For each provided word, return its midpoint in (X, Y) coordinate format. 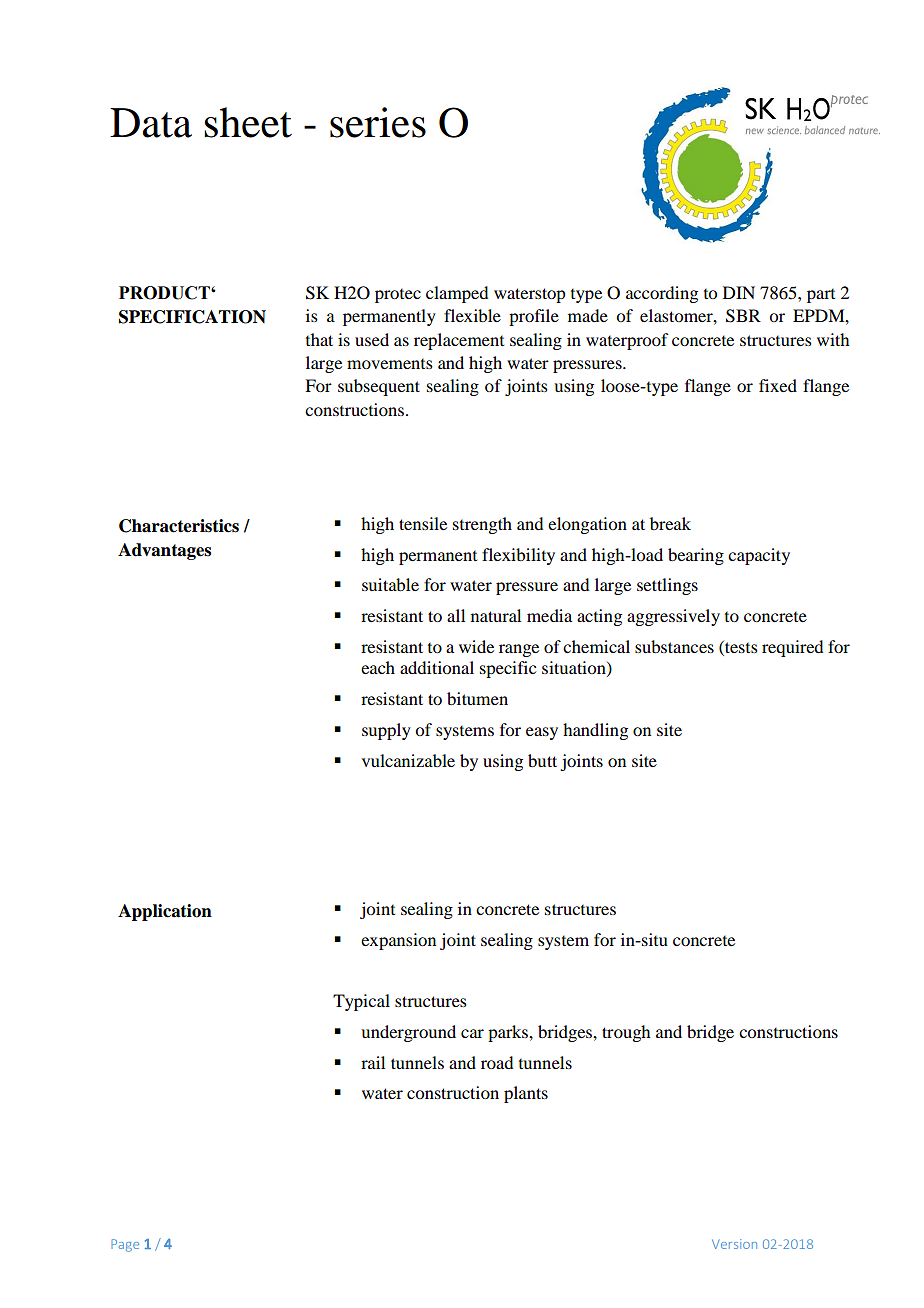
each (378, 667)
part (821, 296)
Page (125, 1245)
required (792, 648)
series (378, 122)
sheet (248, 122)
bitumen (477, 698)
